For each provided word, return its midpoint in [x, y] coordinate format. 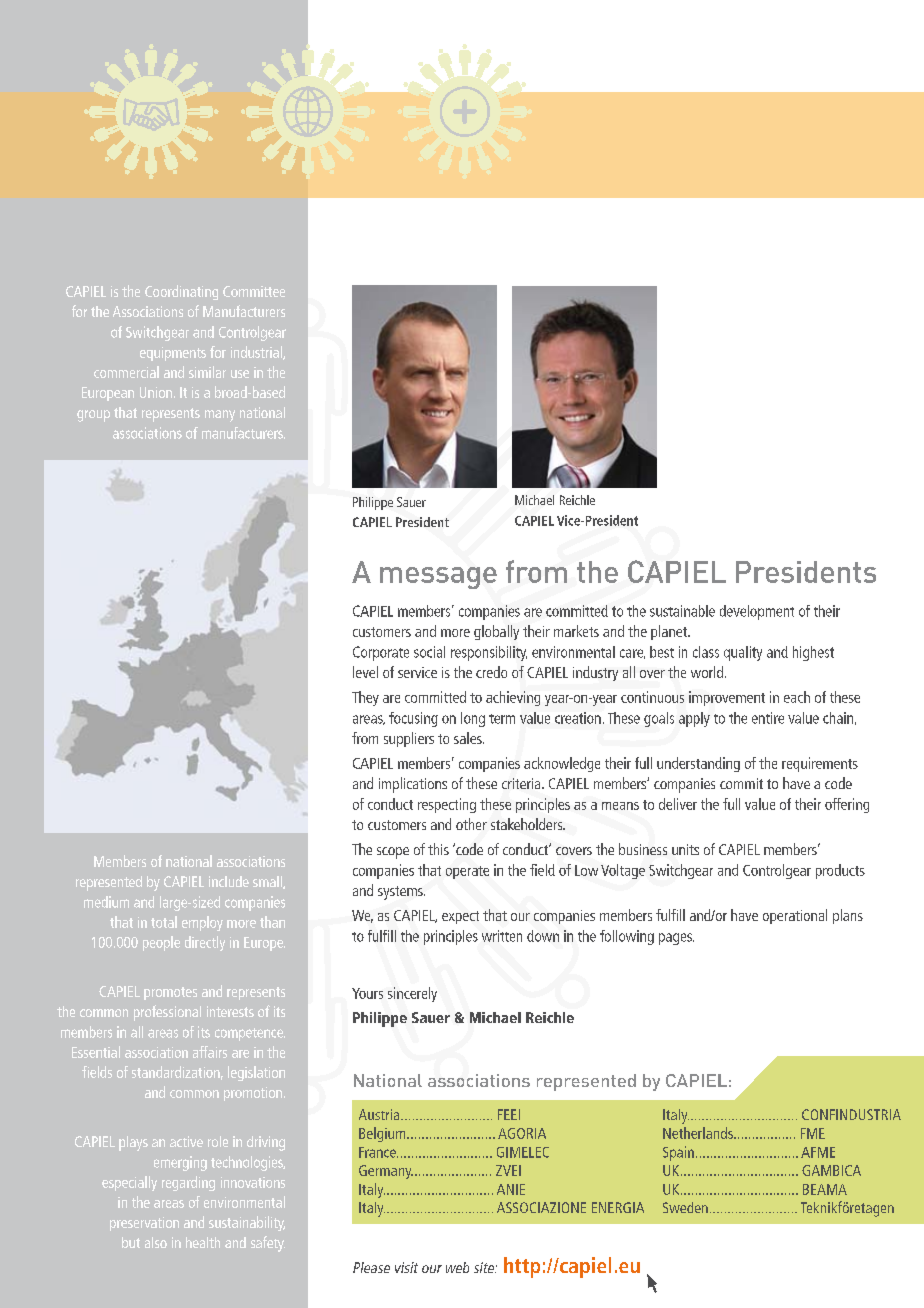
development [757, 612]
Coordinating [181, 292]
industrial [257, 353]
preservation [144, 1224]
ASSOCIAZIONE [541, 1207]
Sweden [685, 1207]
